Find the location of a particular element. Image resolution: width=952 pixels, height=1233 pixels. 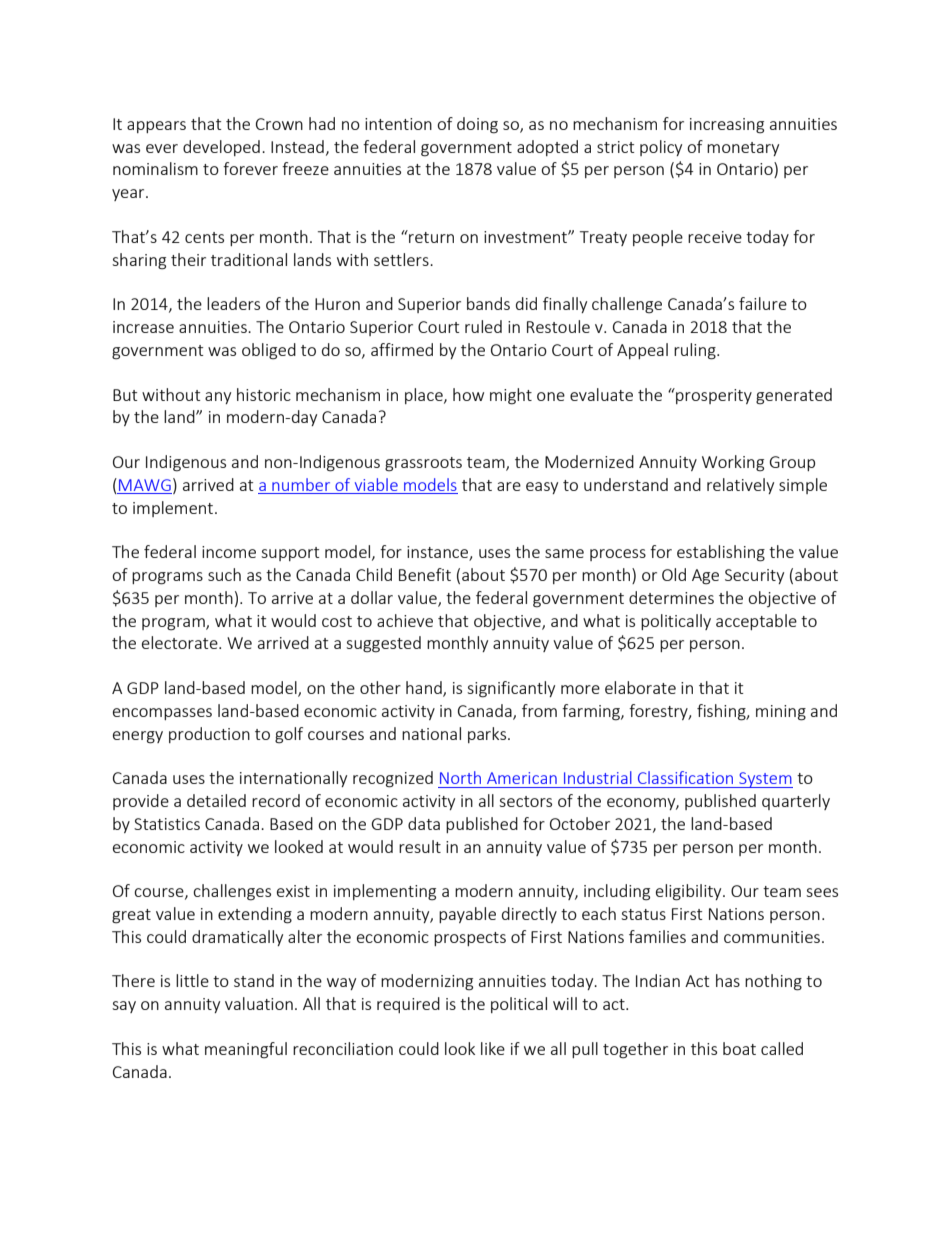

developed is located at coordinates (221, 148).
